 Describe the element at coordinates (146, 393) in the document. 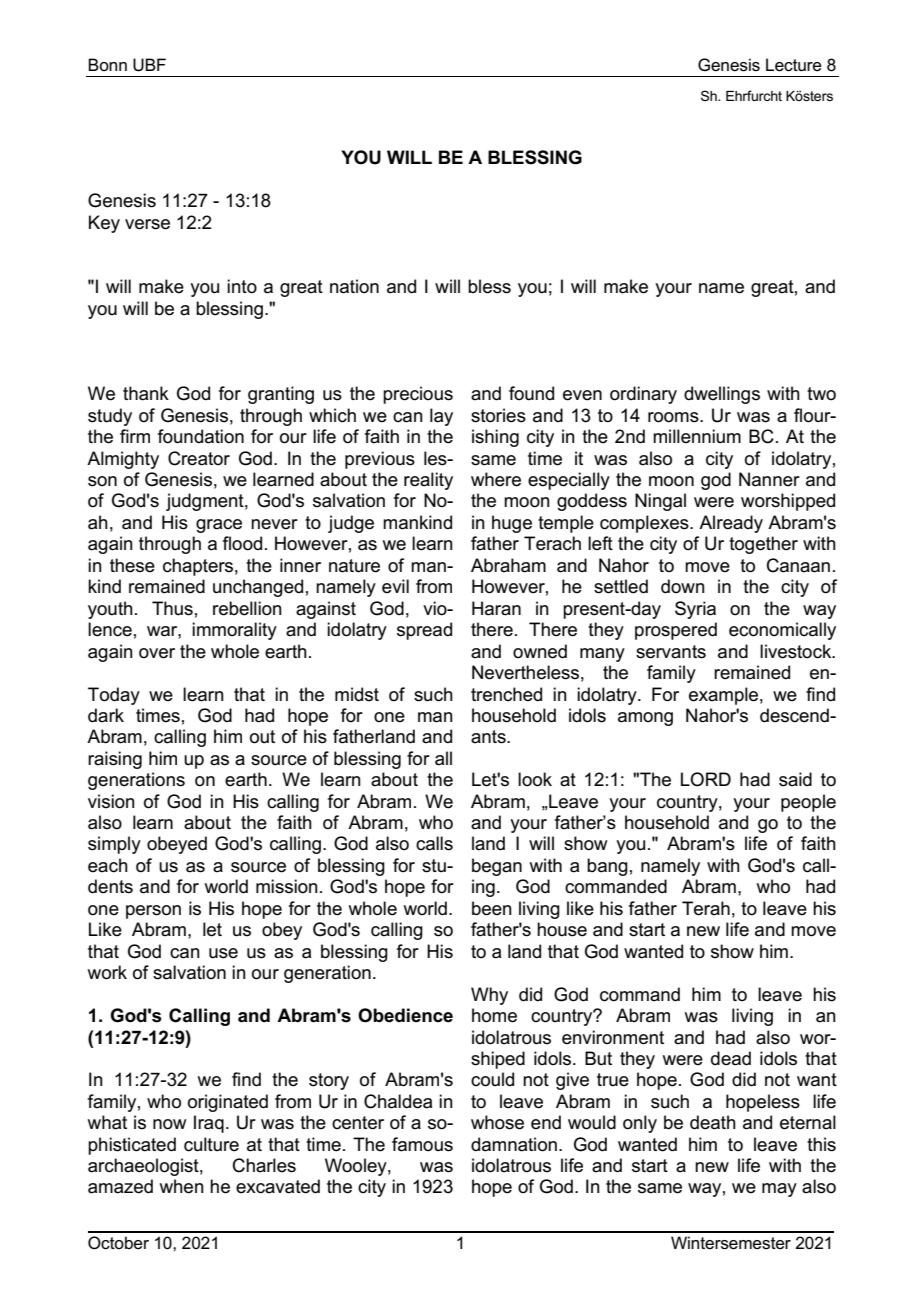

I see `thank` at that location.
